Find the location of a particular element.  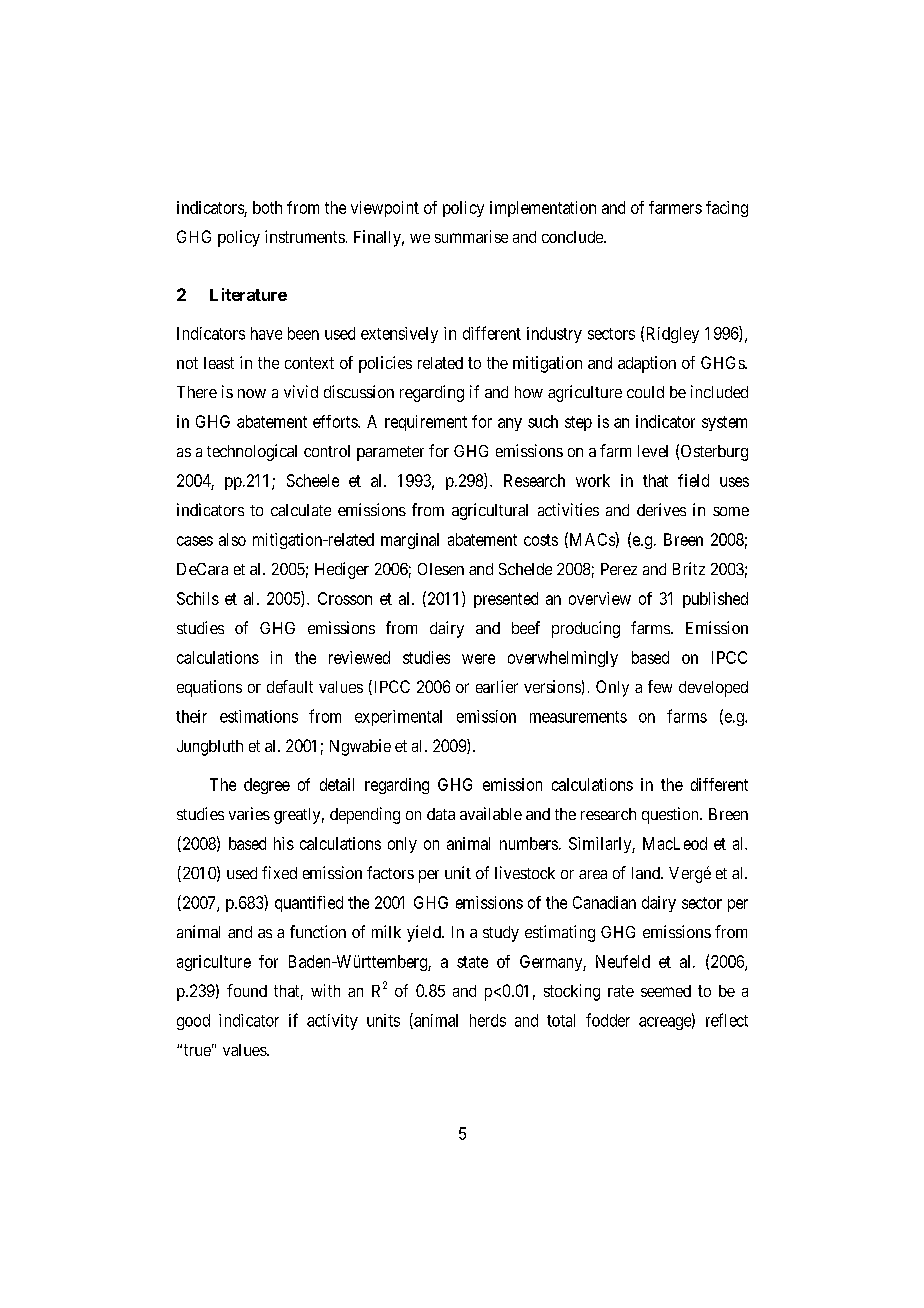

facing is located at coordinates (727, 209).
